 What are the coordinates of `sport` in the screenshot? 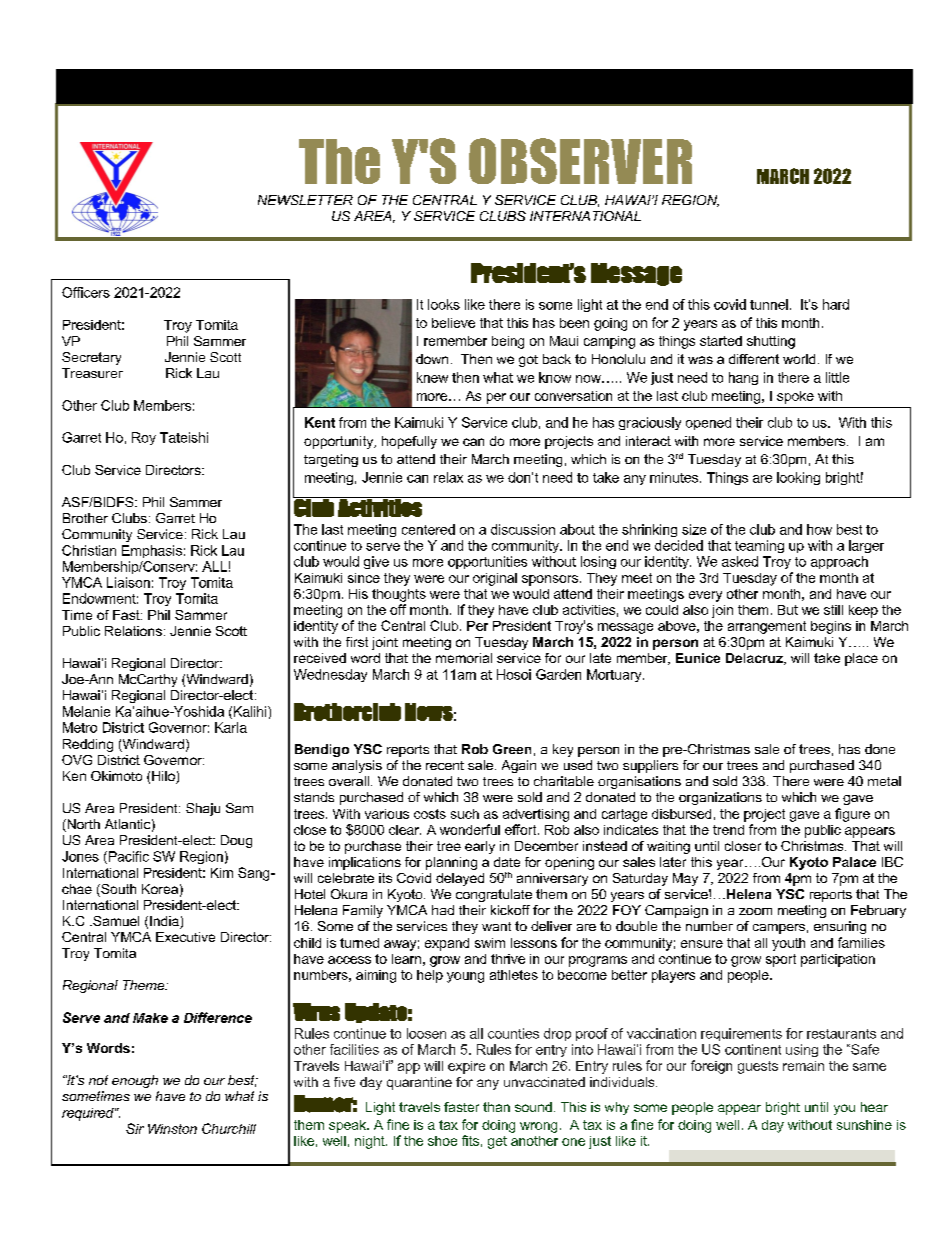 It's located at (781, 960).
